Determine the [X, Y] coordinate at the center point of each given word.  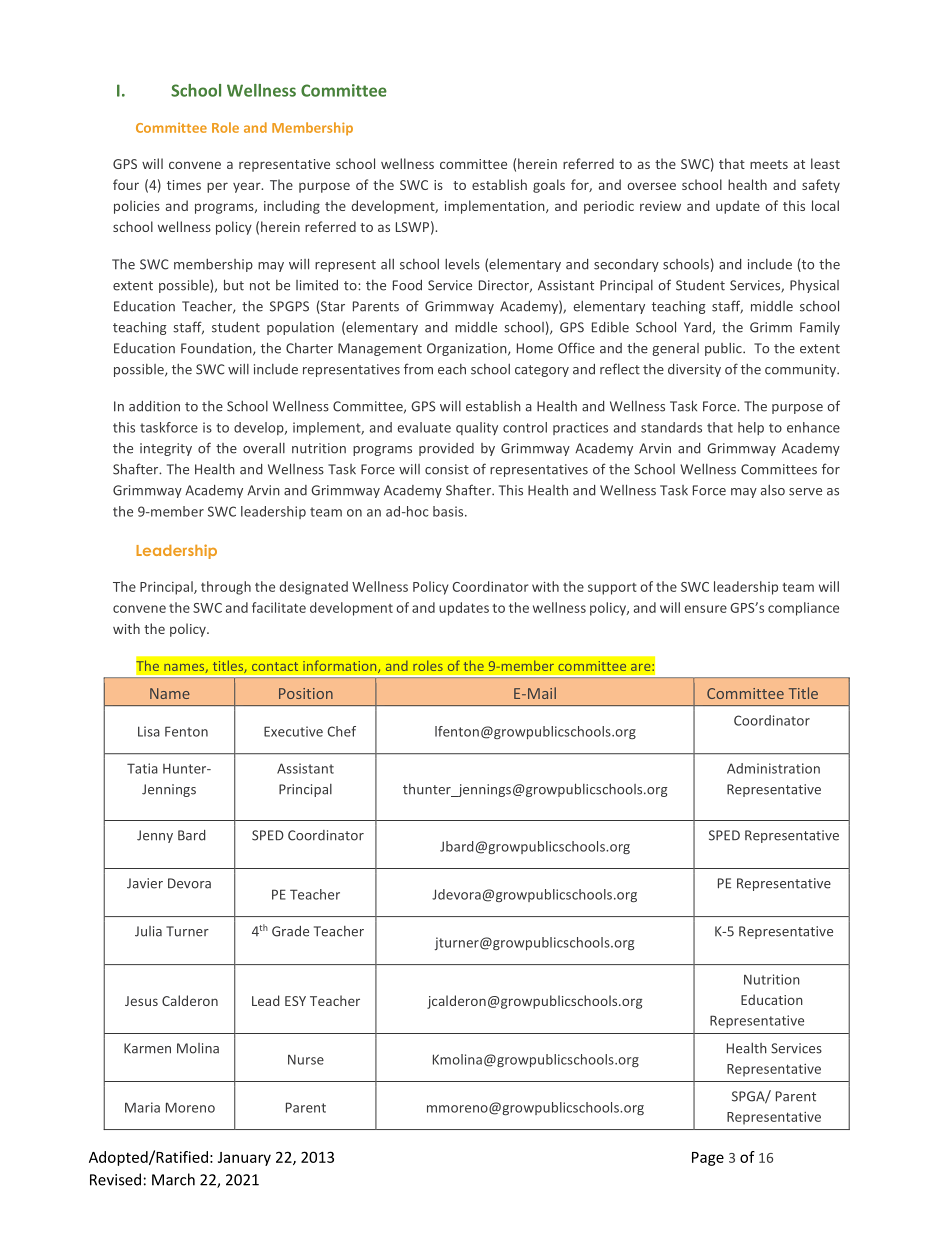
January [244, 1159]
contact [275, 666]
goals [549, 186]
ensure [706, 609]
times [184, 185]
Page [708, 1159]
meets [769, 164]
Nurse [306, 1060]
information [341, 666]
